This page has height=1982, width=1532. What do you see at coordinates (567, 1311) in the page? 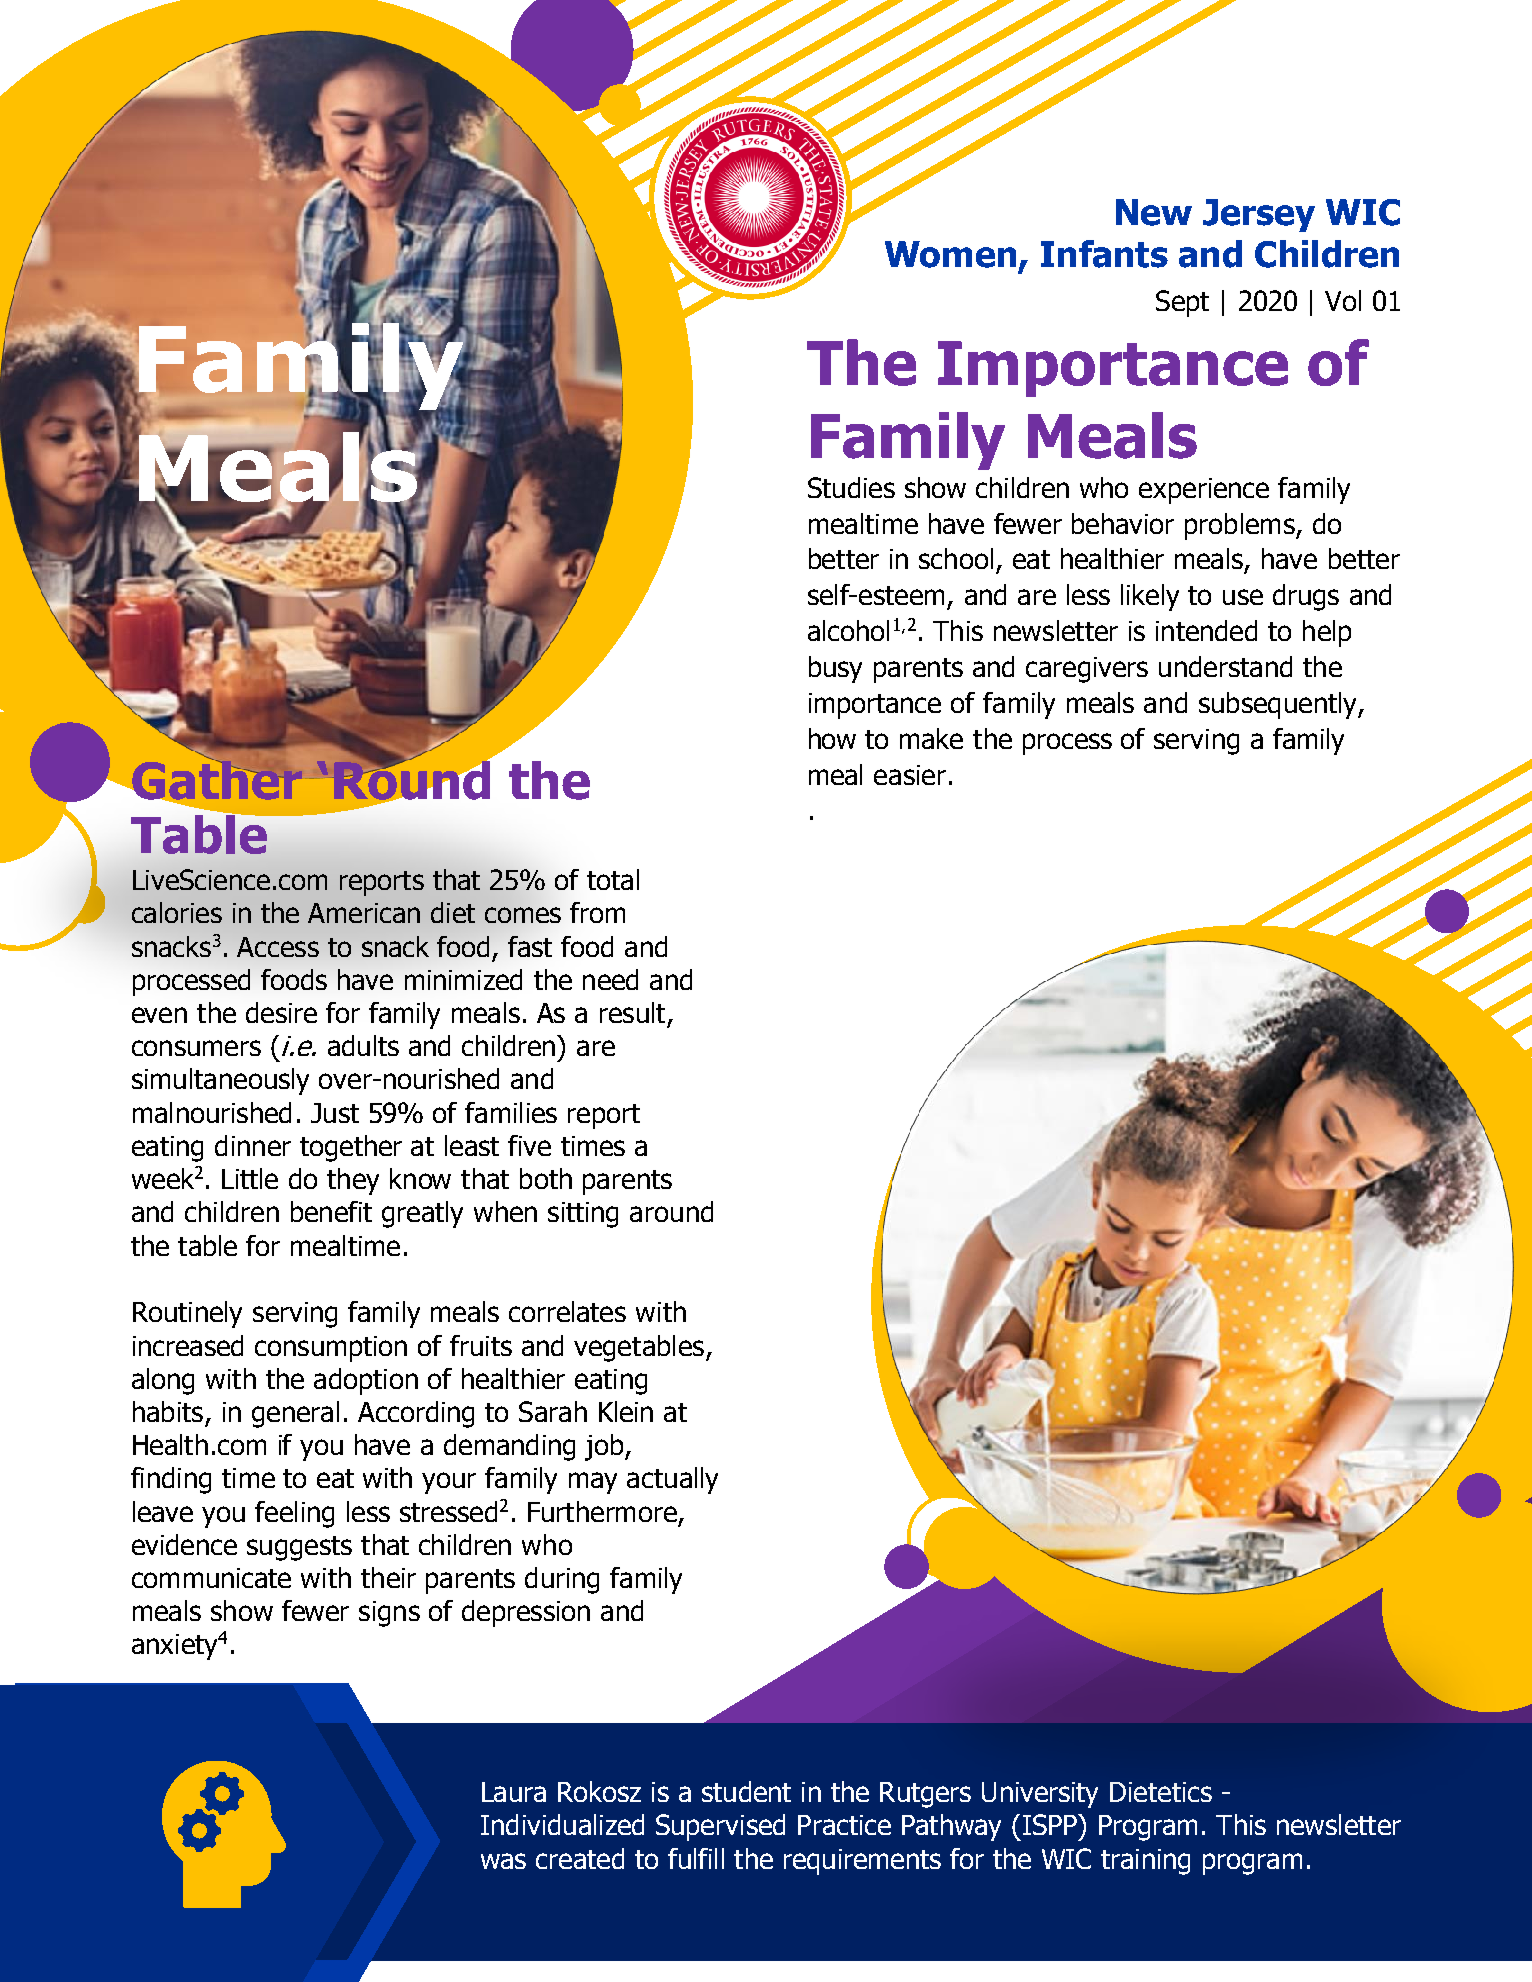
I see `correlates` at bounding box center [567, 1311].
